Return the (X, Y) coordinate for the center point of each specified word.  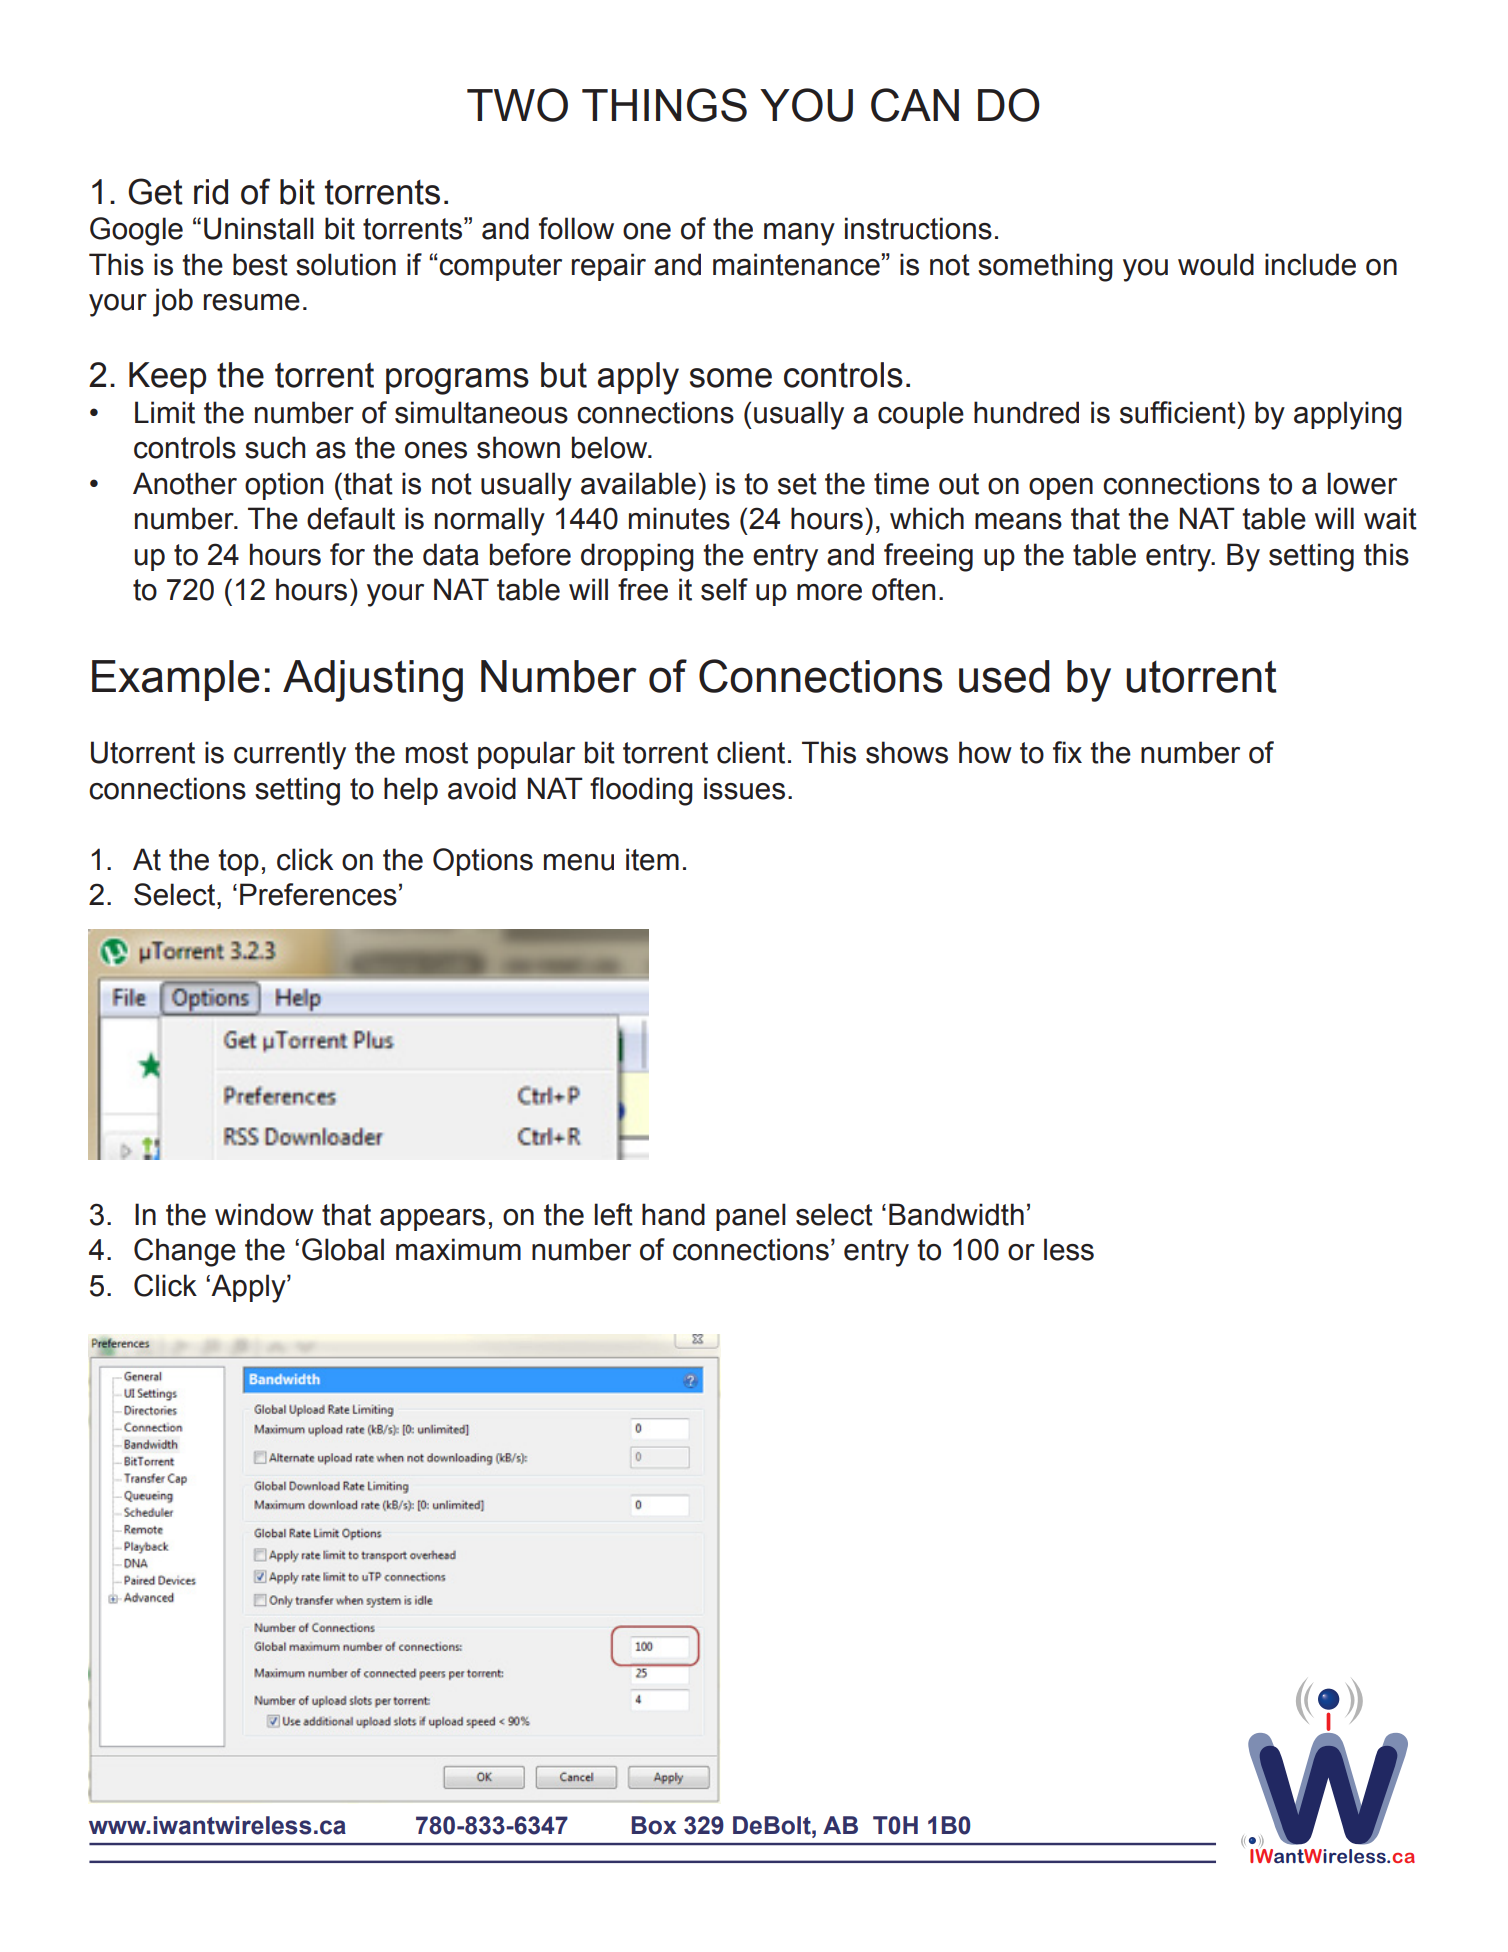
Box (654, 1825)
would (1216, 264)
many (799, 234)
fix (1067, 752)
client (751, 752)
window (264, 1214)
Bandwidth (956, 1214)
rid (211, 192)
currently (290, 755)
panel (751, 1217)
